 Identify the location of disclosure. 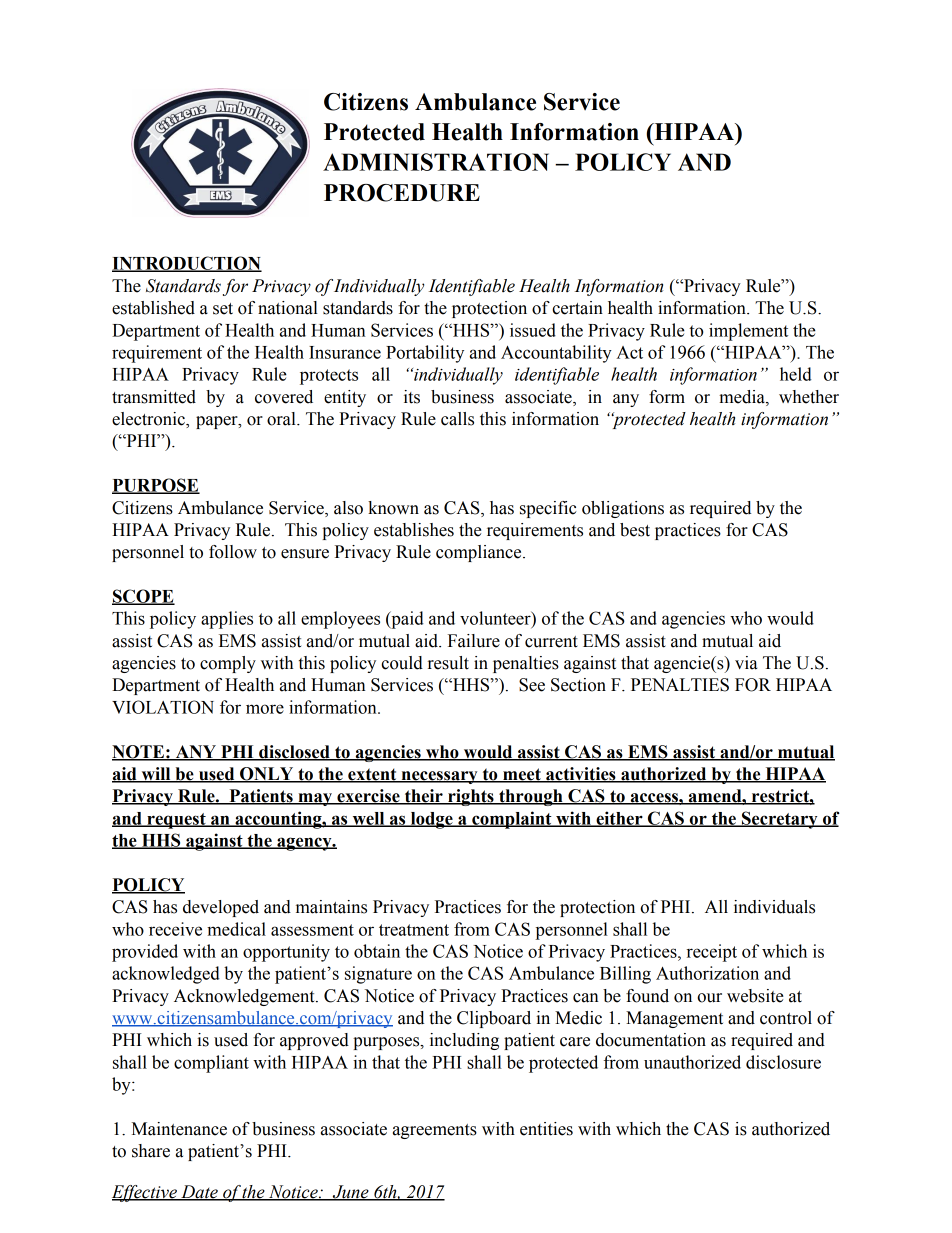
(783, 1062).
